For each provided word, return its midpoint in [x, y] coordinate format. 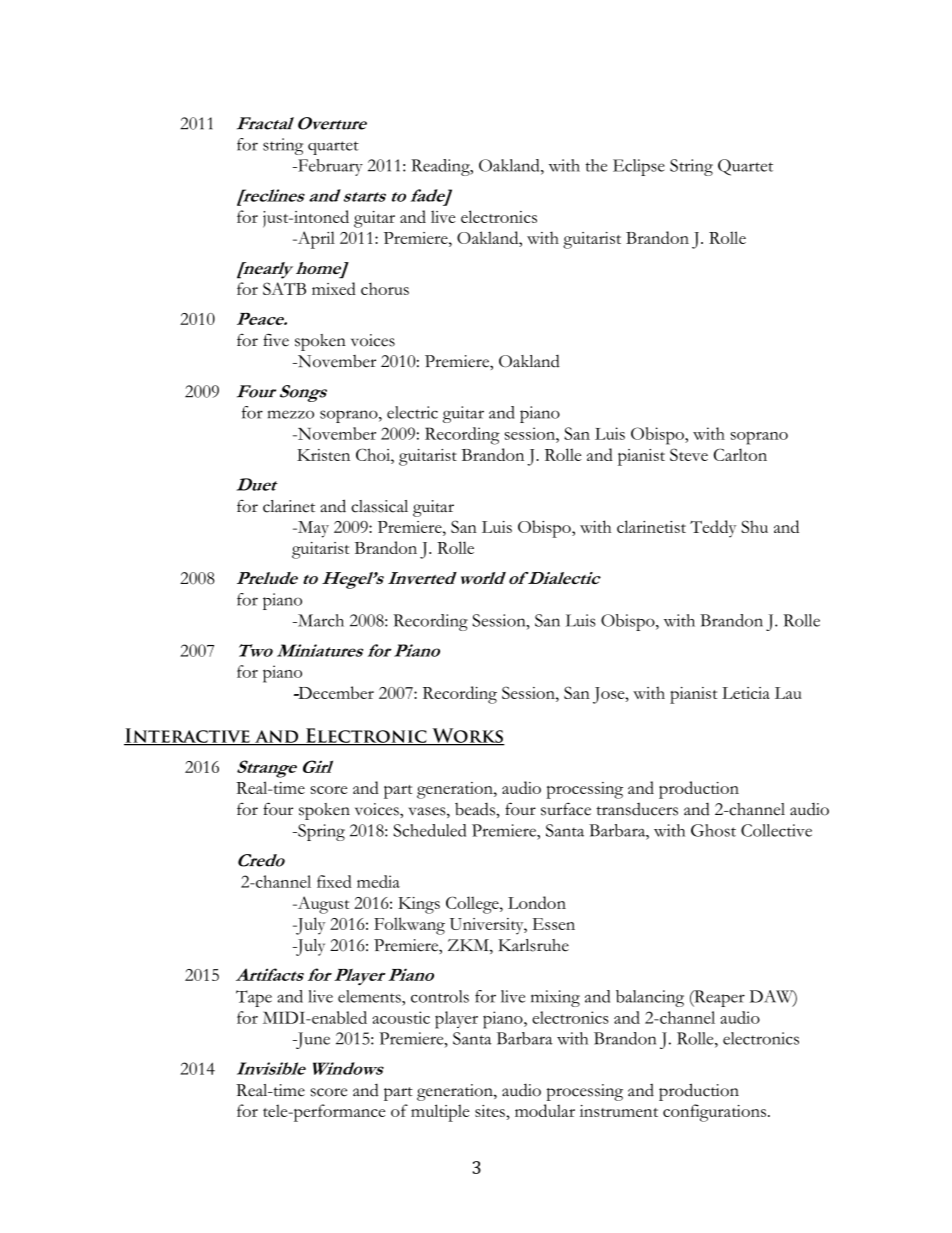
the [596, 165]
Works [467, 736]
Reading [441, 167]
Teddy [713, 529]
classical [379, 506]
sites [491, 1111]
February [329, 167]
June [312, 1040]
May [312, 529]
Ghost [713, 830]
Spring [320, 832]
